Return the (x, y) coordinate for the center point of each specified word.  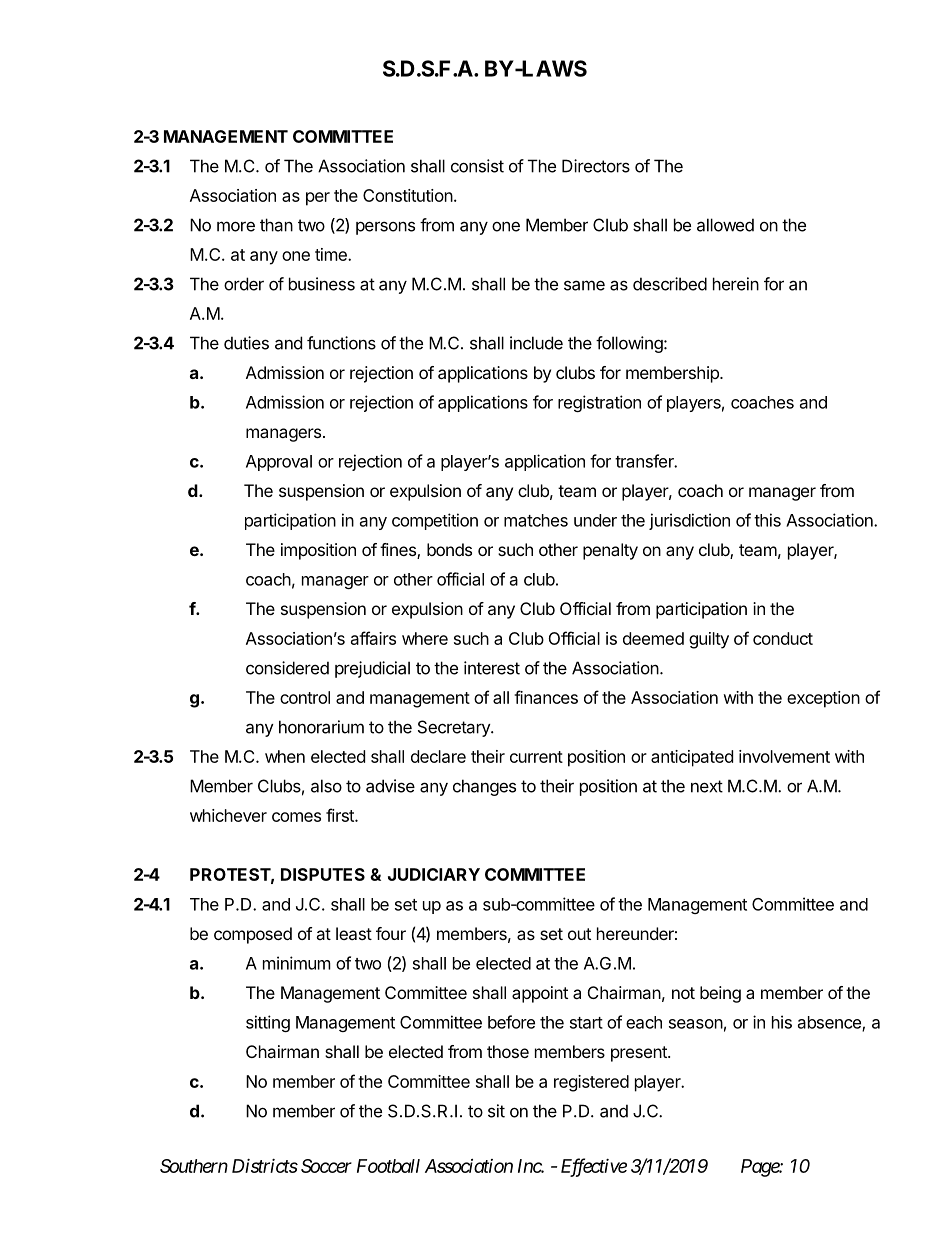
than (276, 225)
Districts (265, 1166)
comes (296, 817)
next (707, 786)
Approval (279, 463)
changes (484, 787)
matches (536, 520)
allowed (725, 225)
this (767, 520)
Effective (594, 1167)
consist (477, 166)
